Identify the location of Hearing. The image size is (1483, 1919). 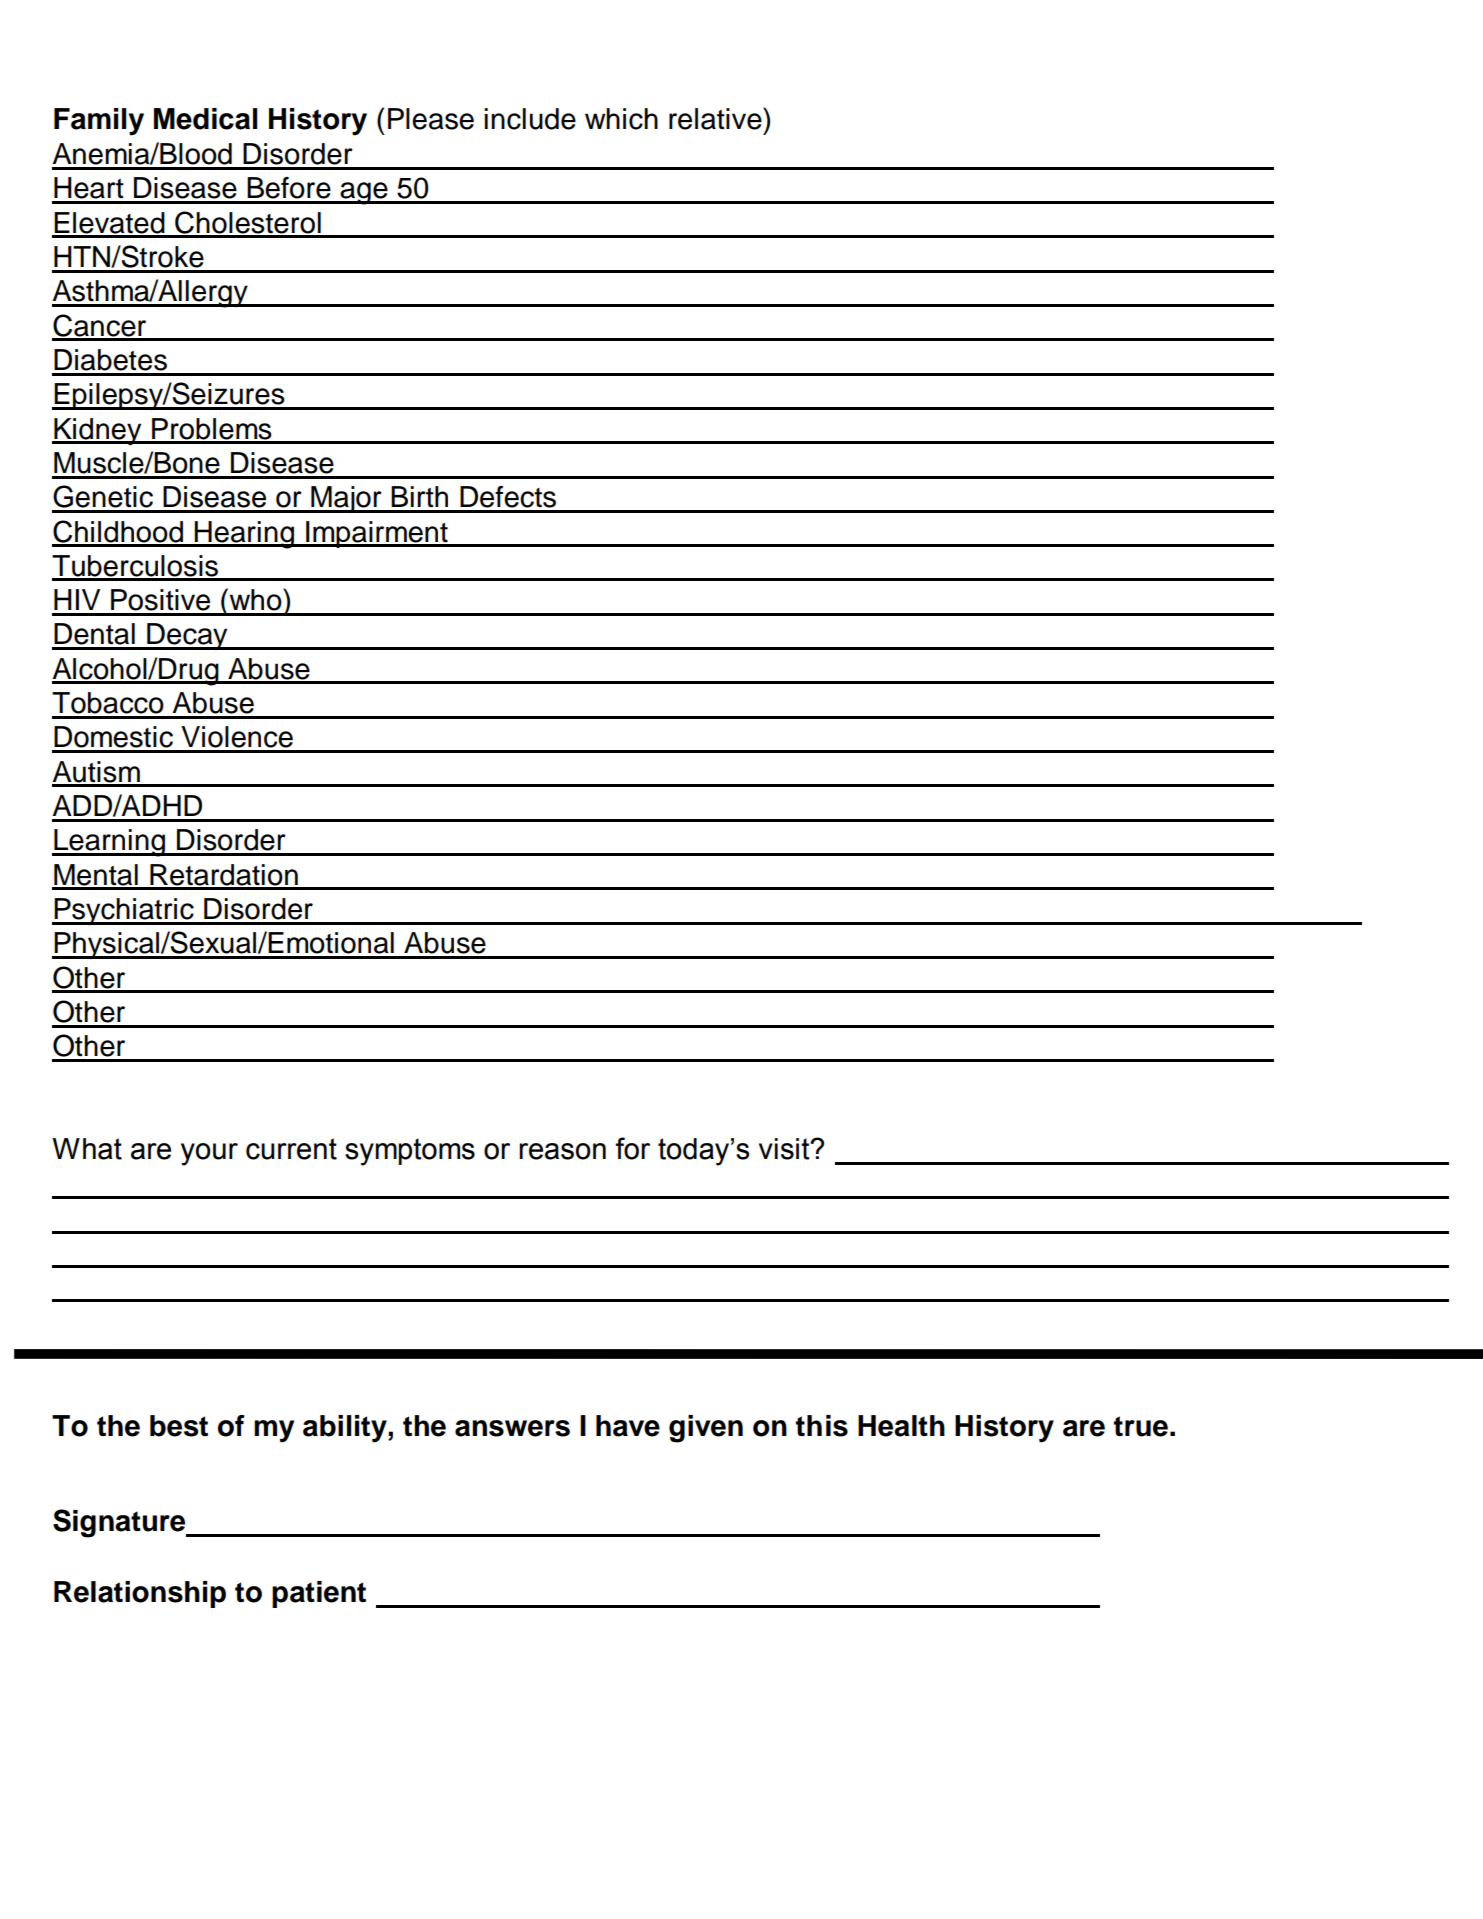
(244, 535).
